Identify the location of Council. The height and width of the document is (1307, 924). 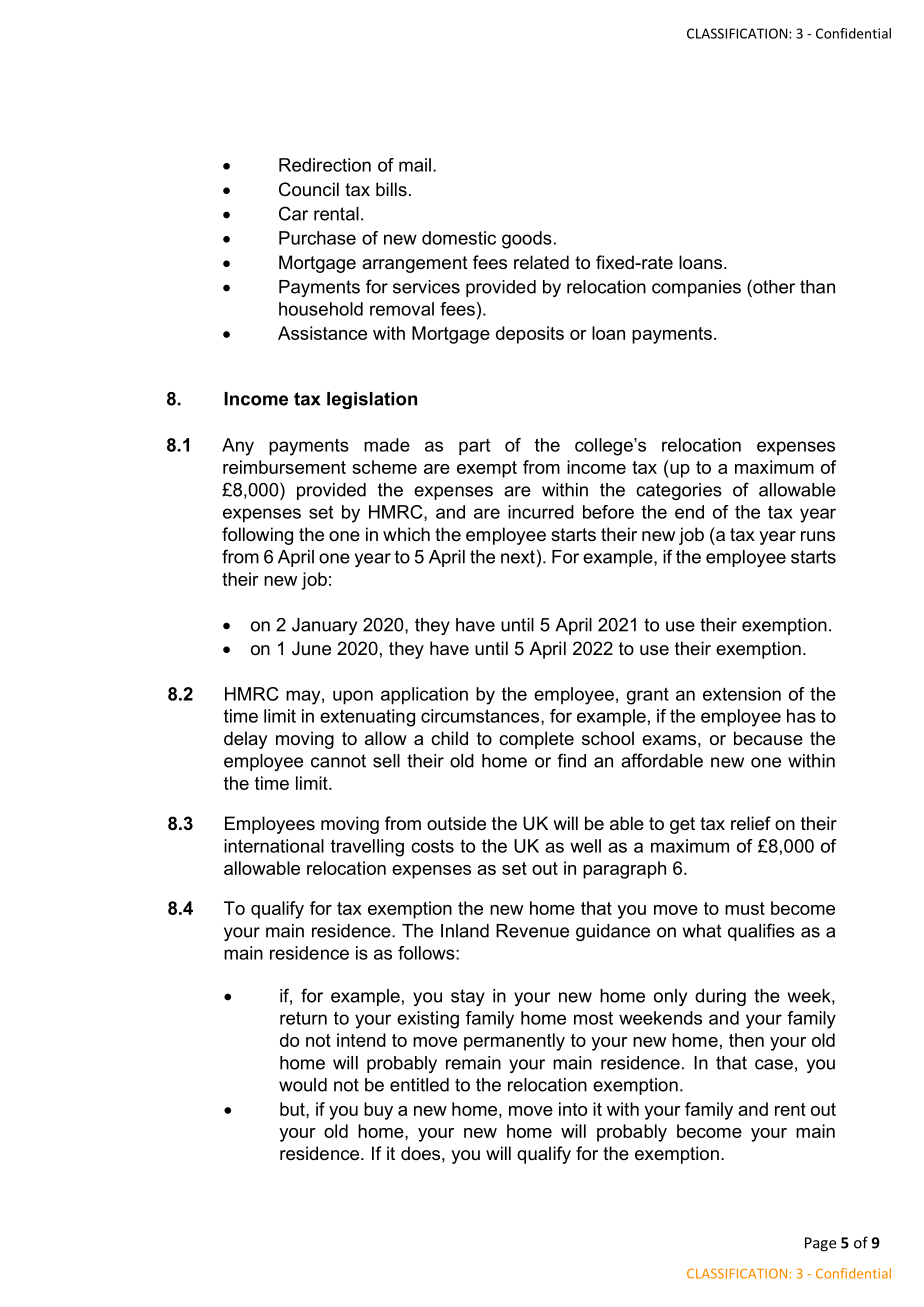
(309, 189).
